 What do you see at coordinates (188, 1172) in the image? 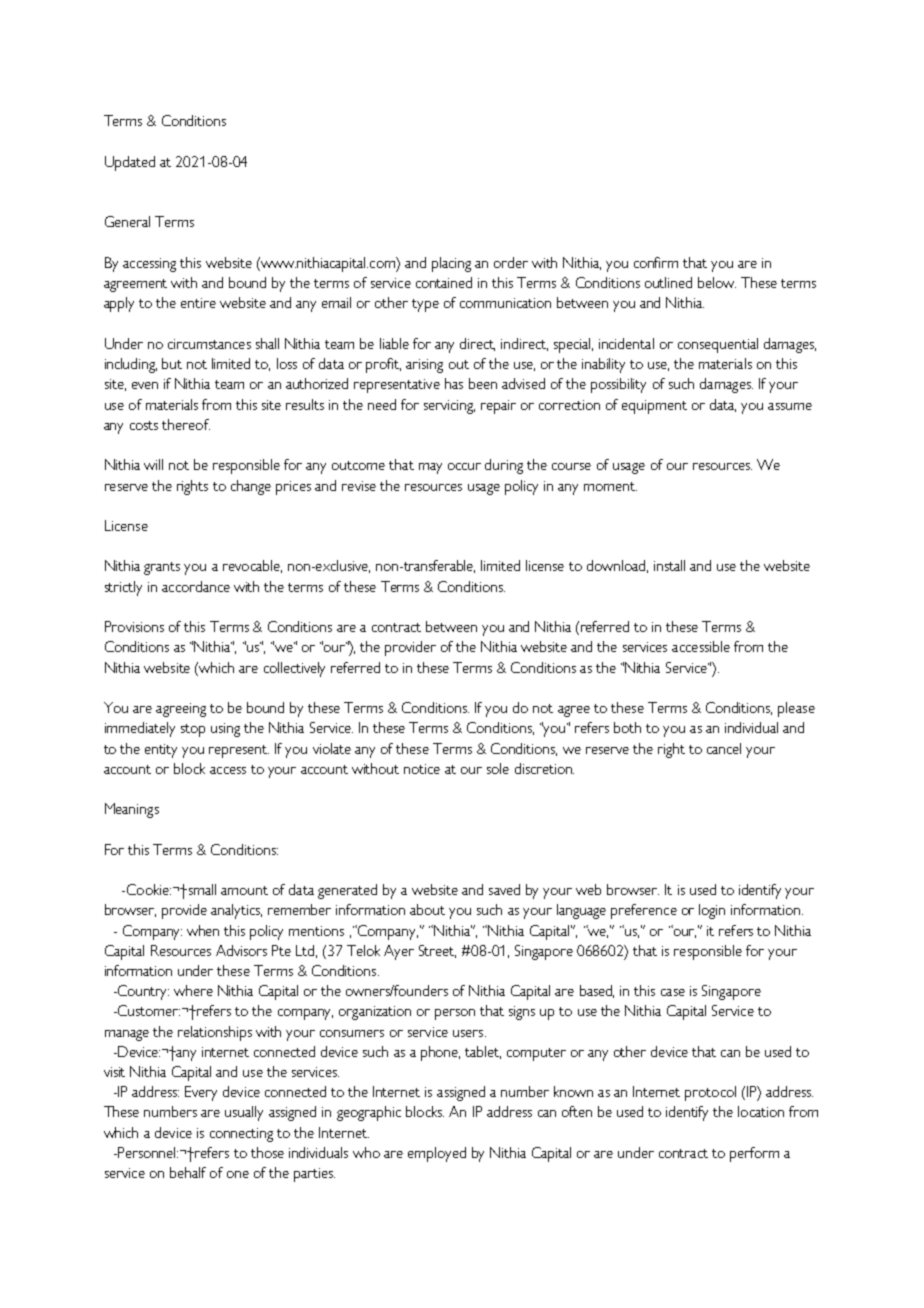
I see `behalf` at bounding box center [188, 1172].
